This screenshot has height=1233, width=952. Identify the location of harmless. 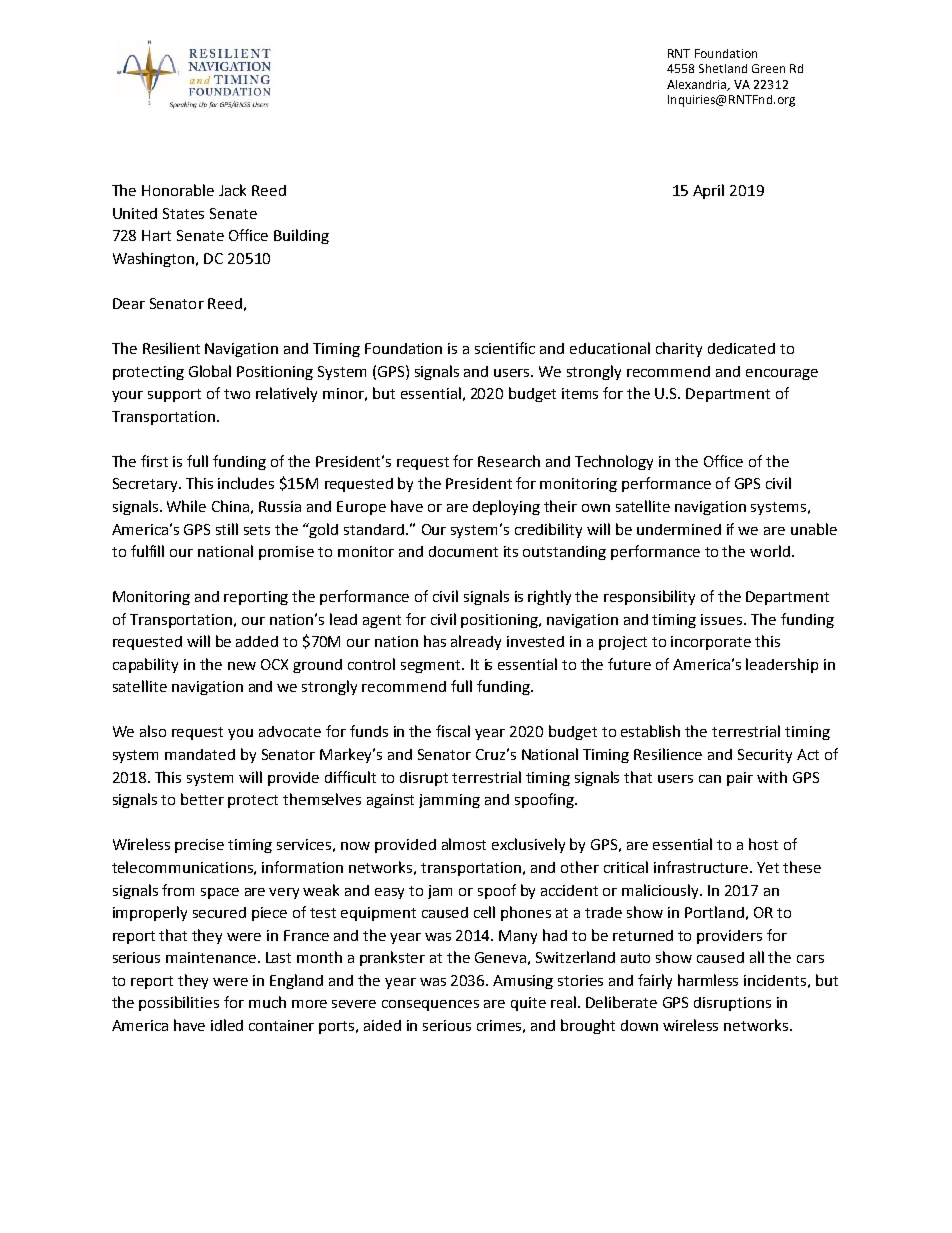
(708, 980).
